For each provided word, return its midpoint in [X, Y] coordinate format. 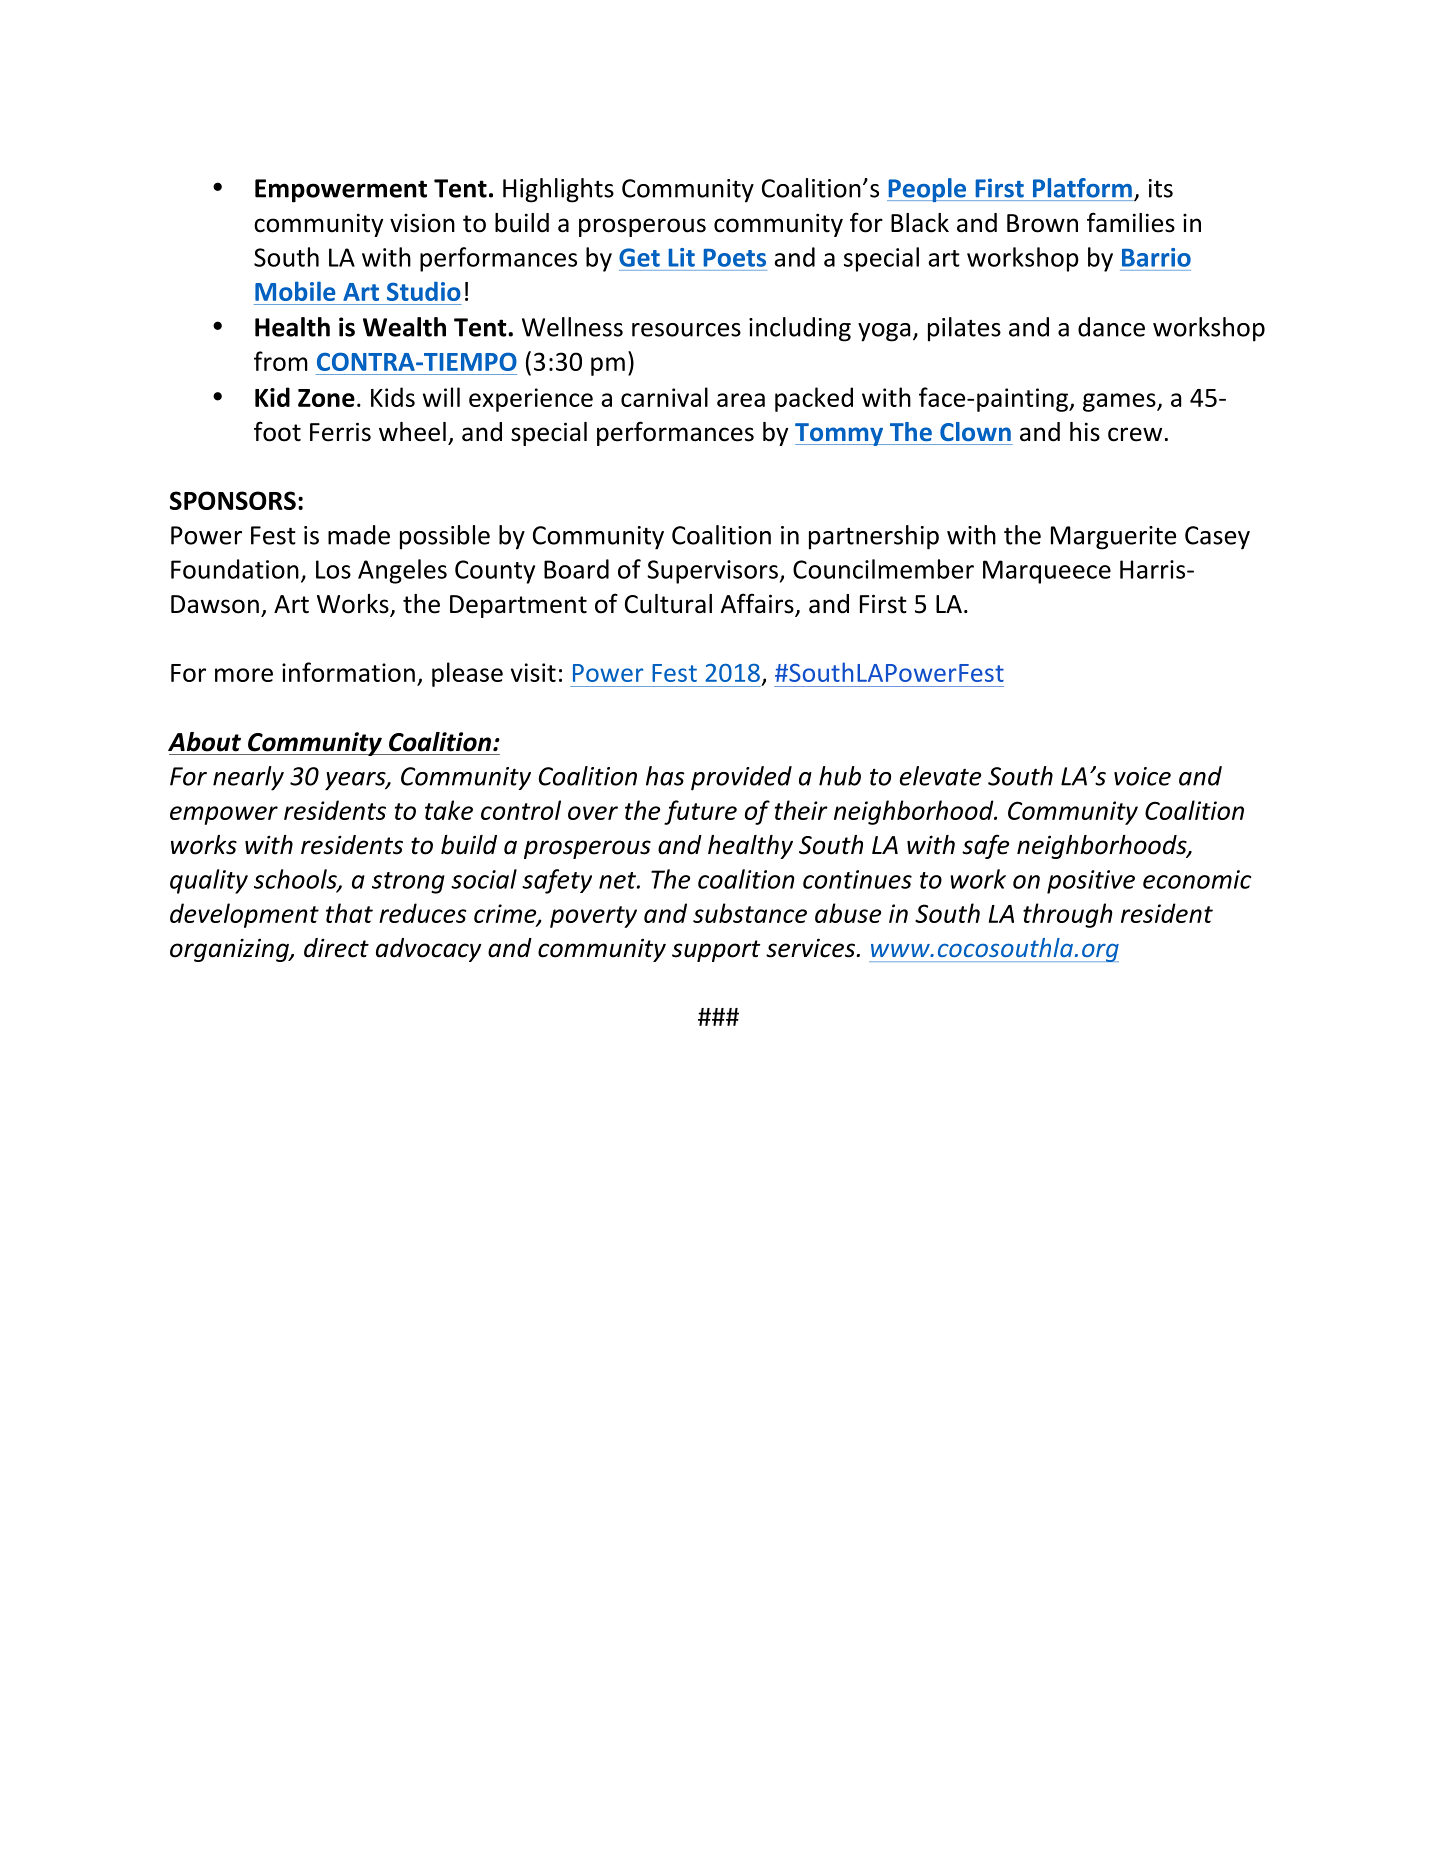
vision [422, 223]
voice [1142, 776]
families [1131, 222]
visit [533, 672]
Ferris [340, 432]
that [349, 913]
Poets [734, 258]
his [1085, 432]
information [348, 672]
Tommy [840, 434]
